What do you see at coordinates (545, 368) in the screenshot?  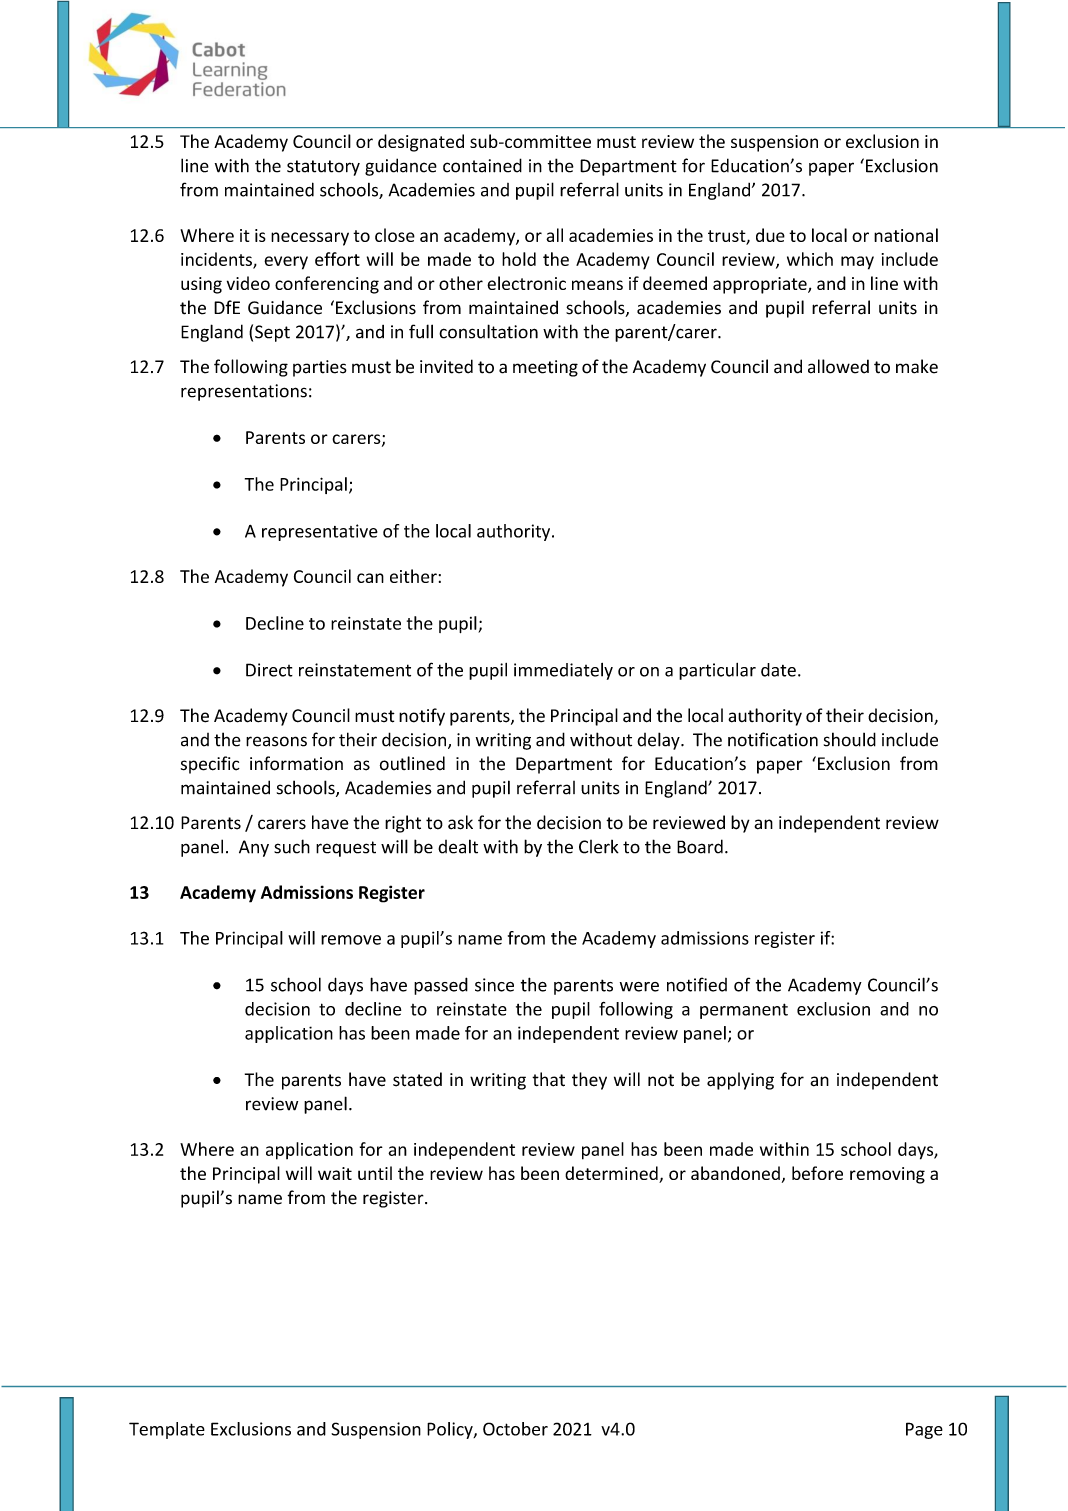 I see `meeting` at bounding box center [545, 368].
